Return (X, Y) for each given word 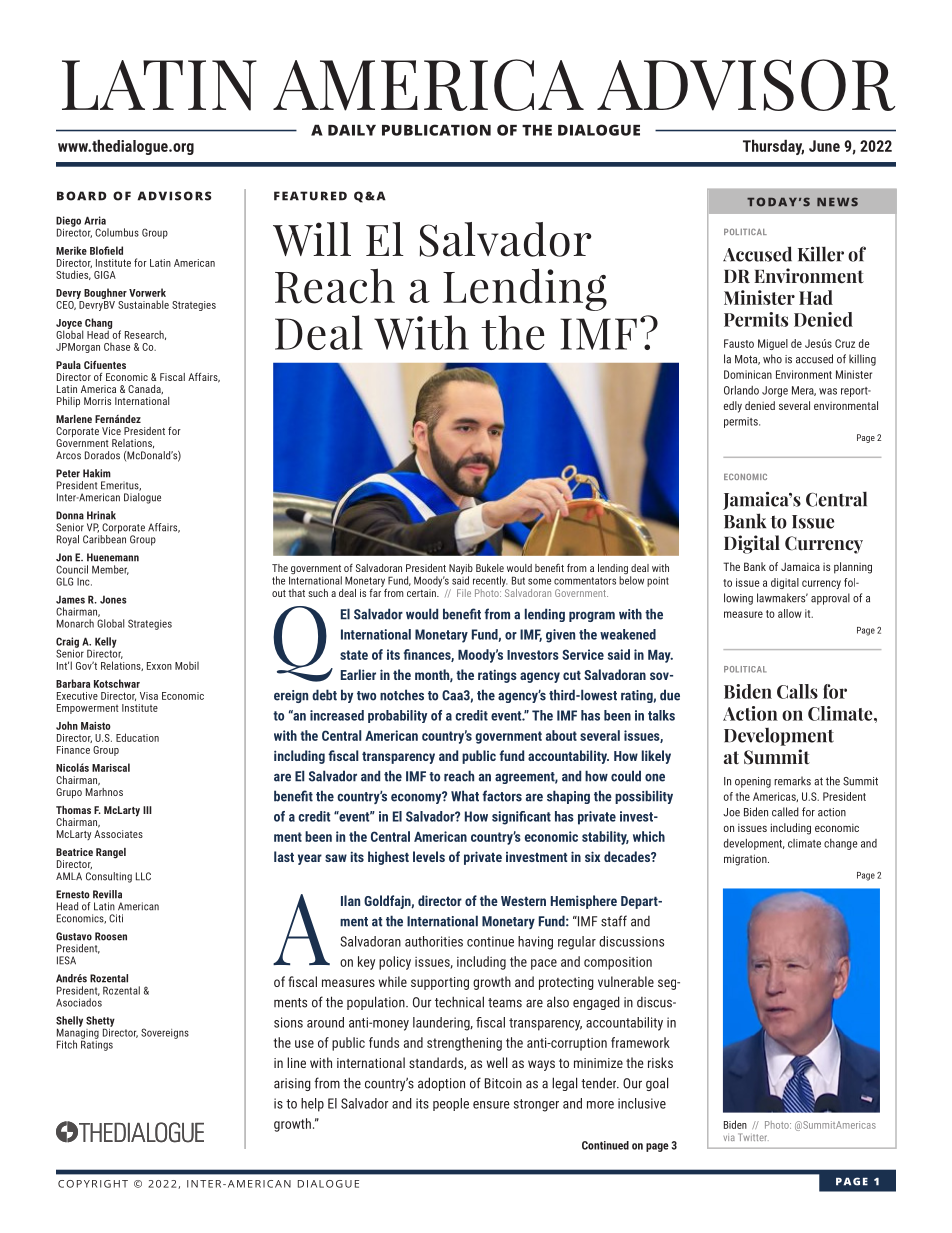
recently (490, 581)
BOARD (82, 196)
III (147, 810)
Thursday (773, 147)
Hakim (97, 473)
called (785, 812)
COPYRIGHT (93, 1184)
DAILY (352, 130)
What (465, 796)
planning (853, 568)
